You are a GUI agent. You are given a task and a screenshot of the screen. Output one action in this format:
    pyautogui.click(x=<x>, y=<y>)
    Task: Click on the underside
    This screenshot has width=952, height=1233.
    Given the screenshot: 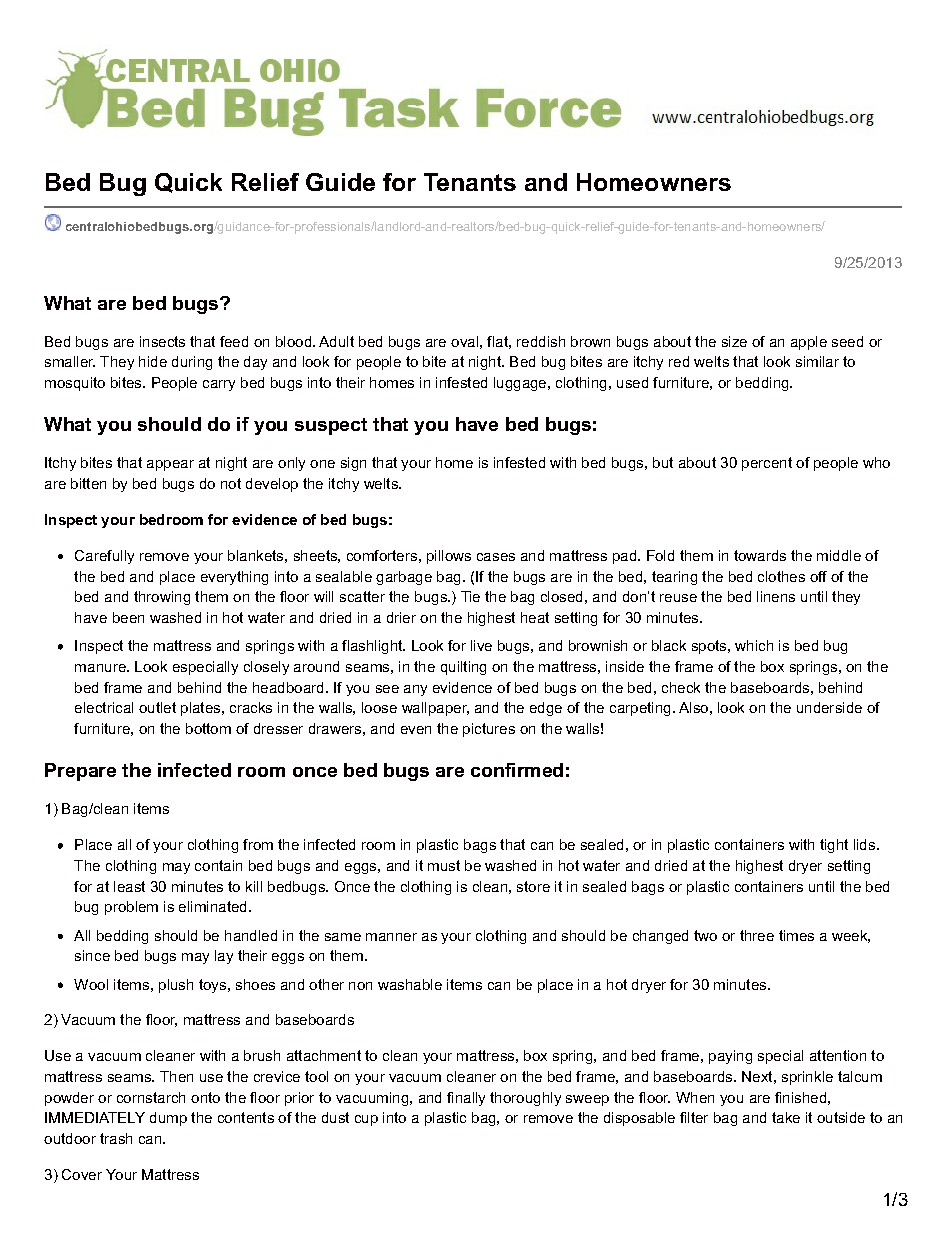 What is the action you would take?
    pyautogui.click(x=829, y=707)
